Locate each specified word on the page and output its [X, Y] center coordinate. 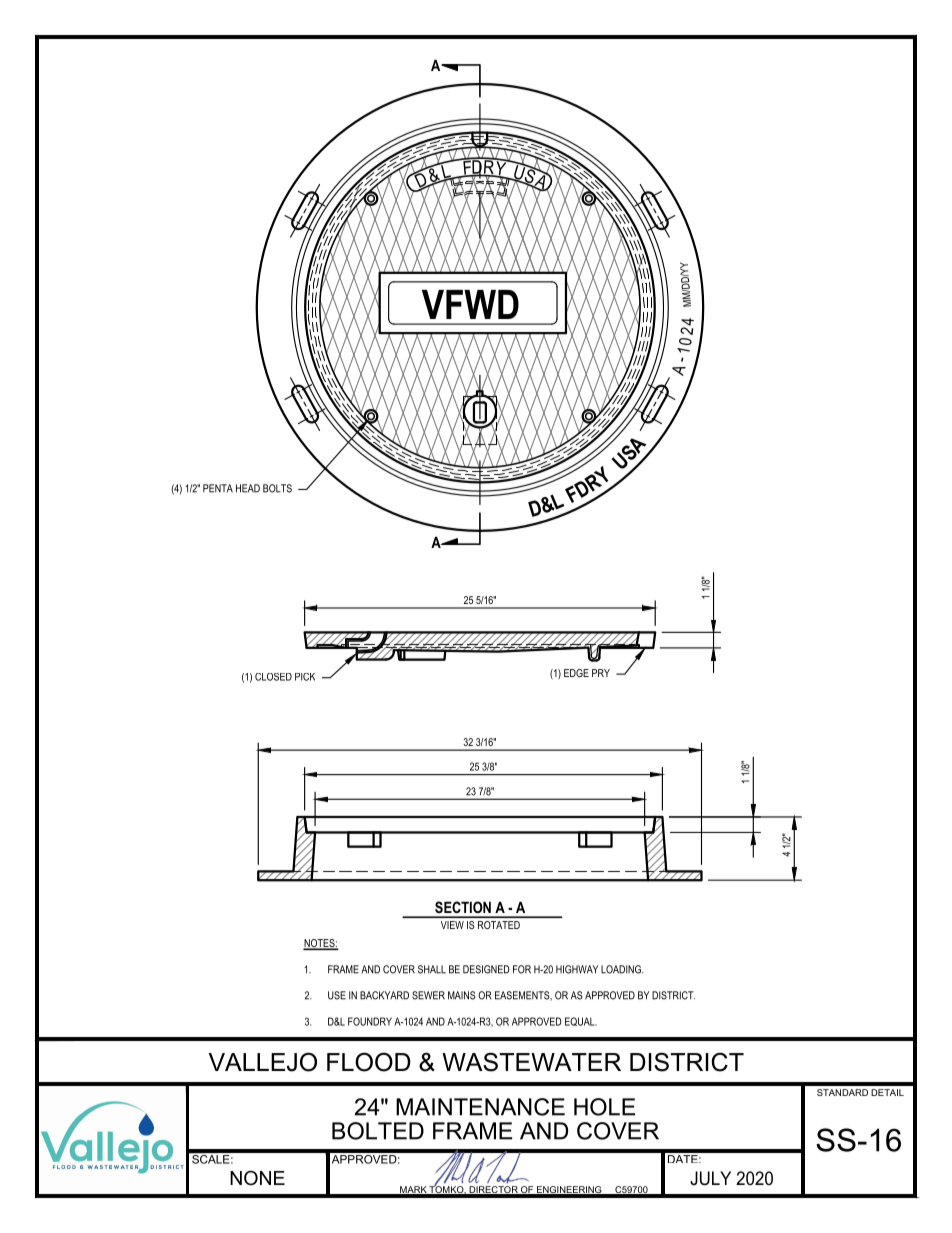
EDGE [576, 673]
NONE [257, 1177]
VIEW [452, 925]
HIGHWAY [577, 969]
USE [337, 995]
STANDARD [842, 1092]
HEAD [248, 488]
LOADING [622, 969]
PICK [305, 677]
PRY [601, 673]
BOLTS [277, 488]
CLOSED [273, 677]
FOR [522, 969]
